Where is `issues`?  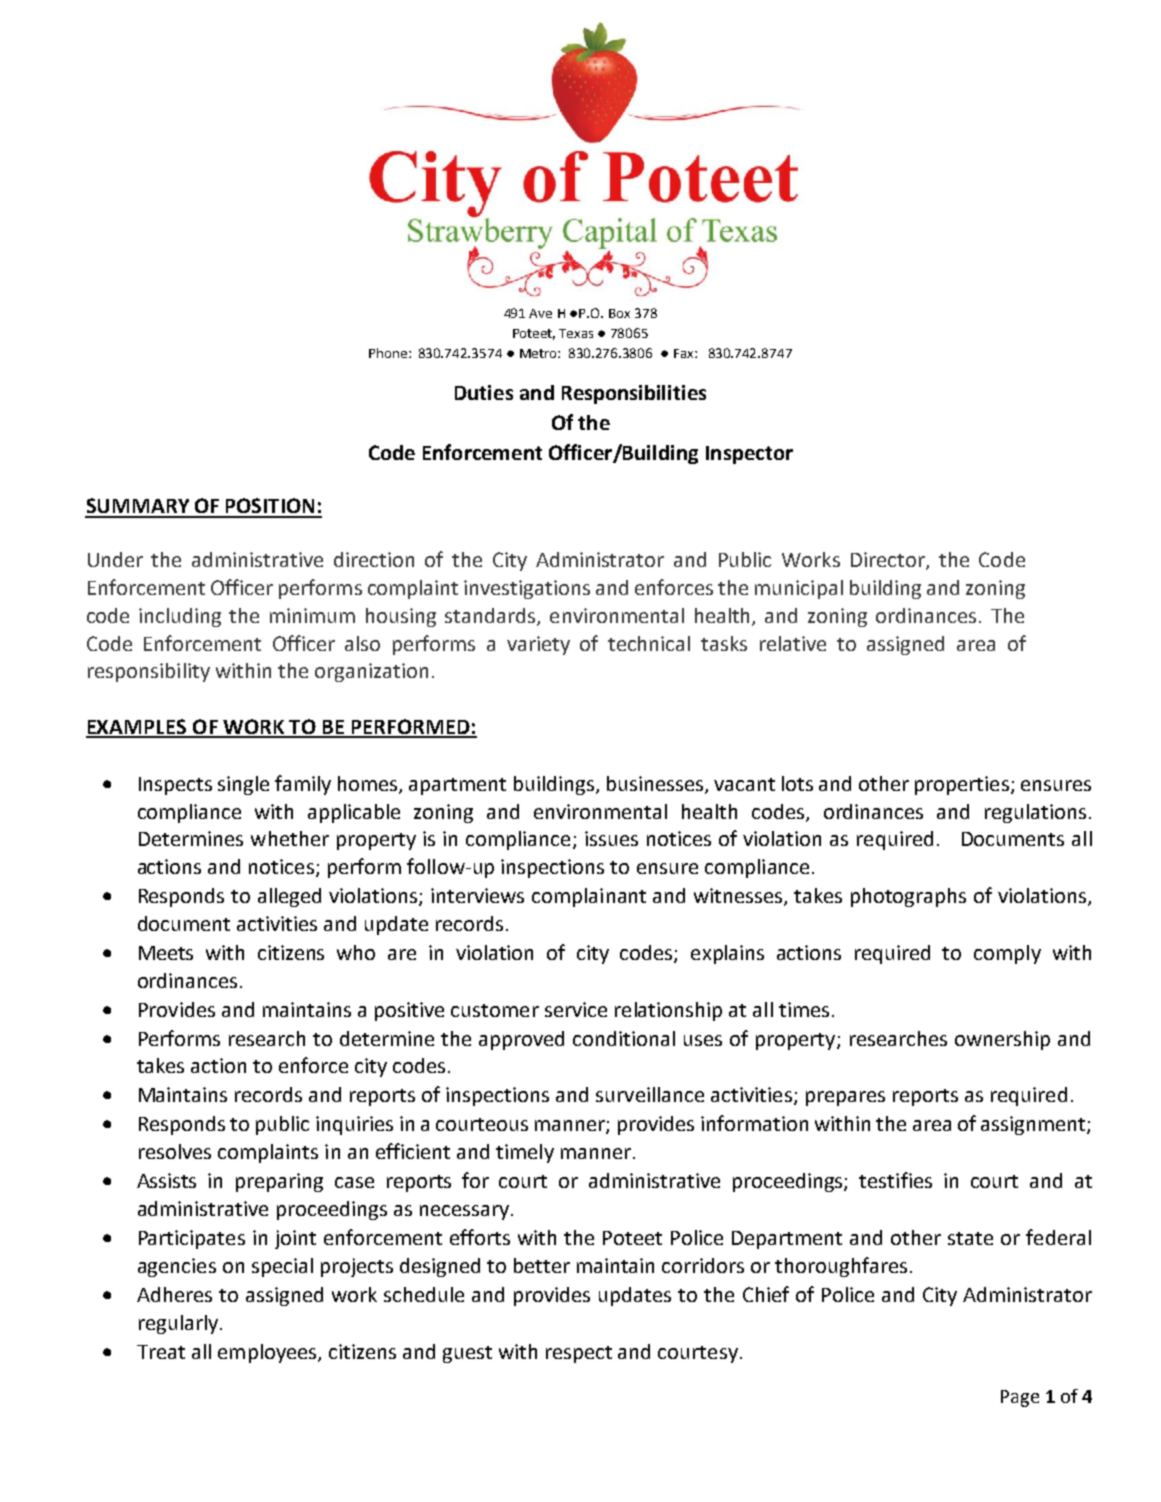
issues is located at coordinates (611, 838).
